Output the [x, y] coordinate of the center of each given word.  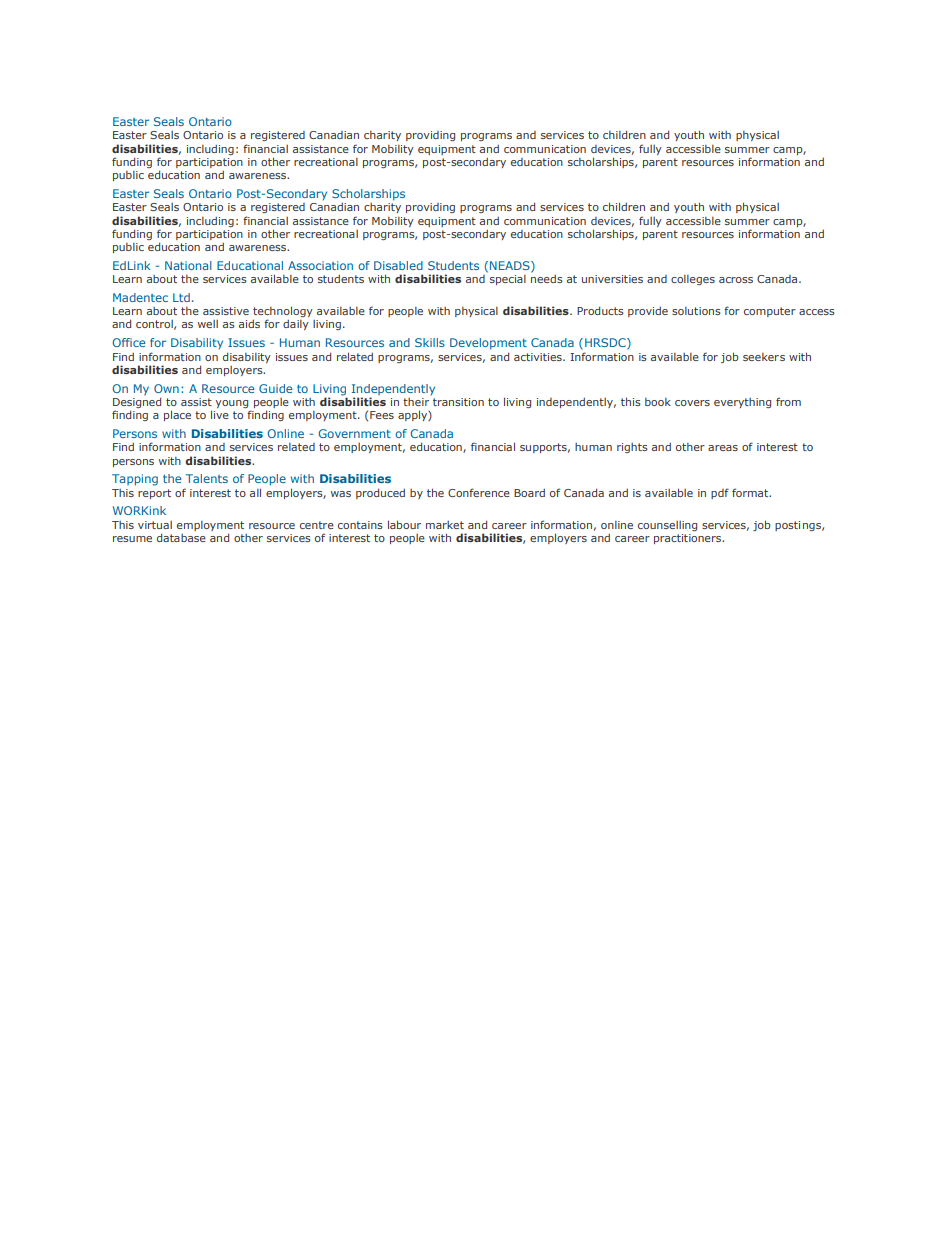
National [188, 265]
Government [355, 433]
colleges [693, 280]
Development [488, 344]
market [445, 525]
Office [129, 342]
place [177, 415]
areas [723, 448]
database [181, 537]
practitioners [688, 539]
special [508, 280]
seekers [764, 357]
